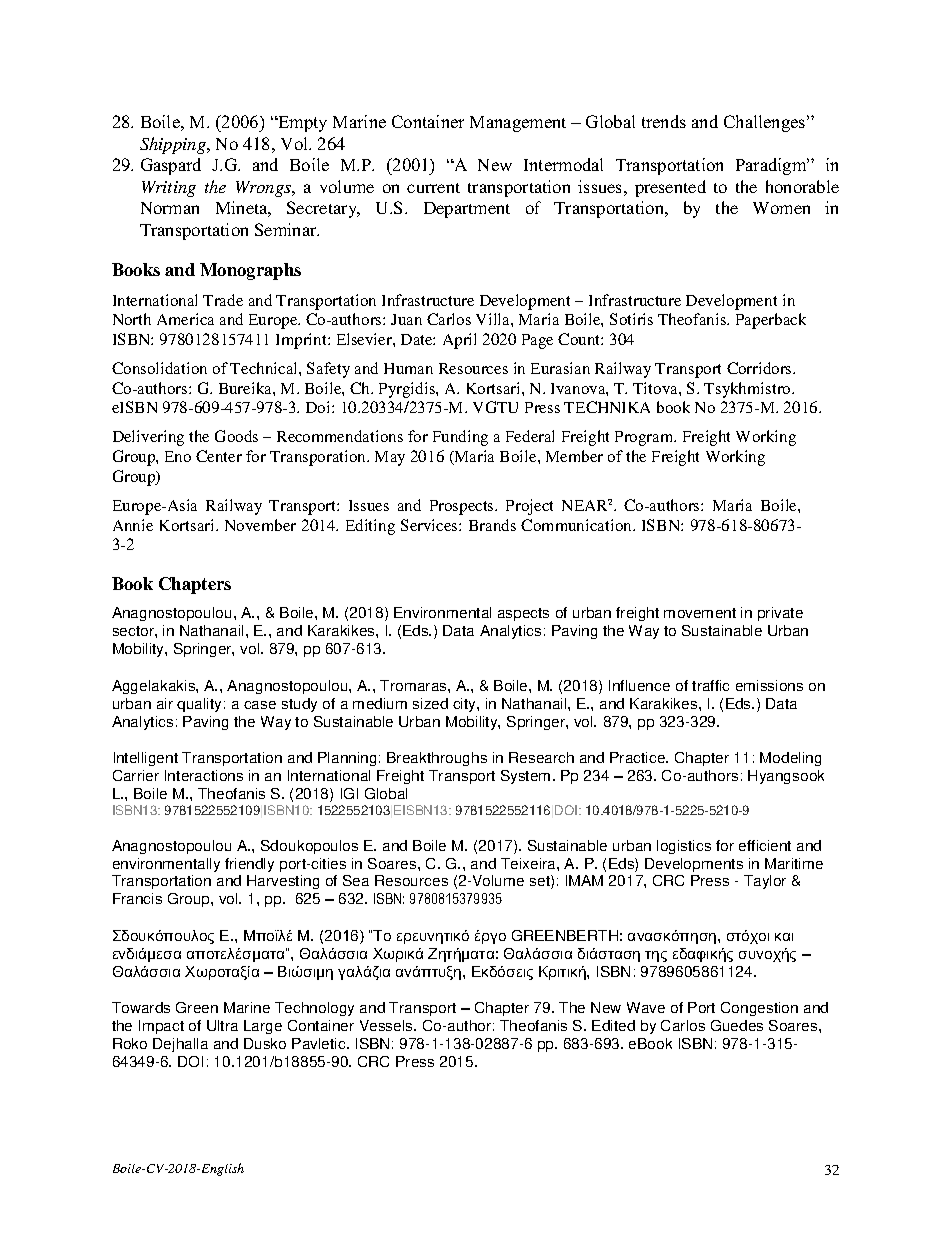  Describe the element at coordinates (387, 1025) in the document. I see `Vessels` at that location.
